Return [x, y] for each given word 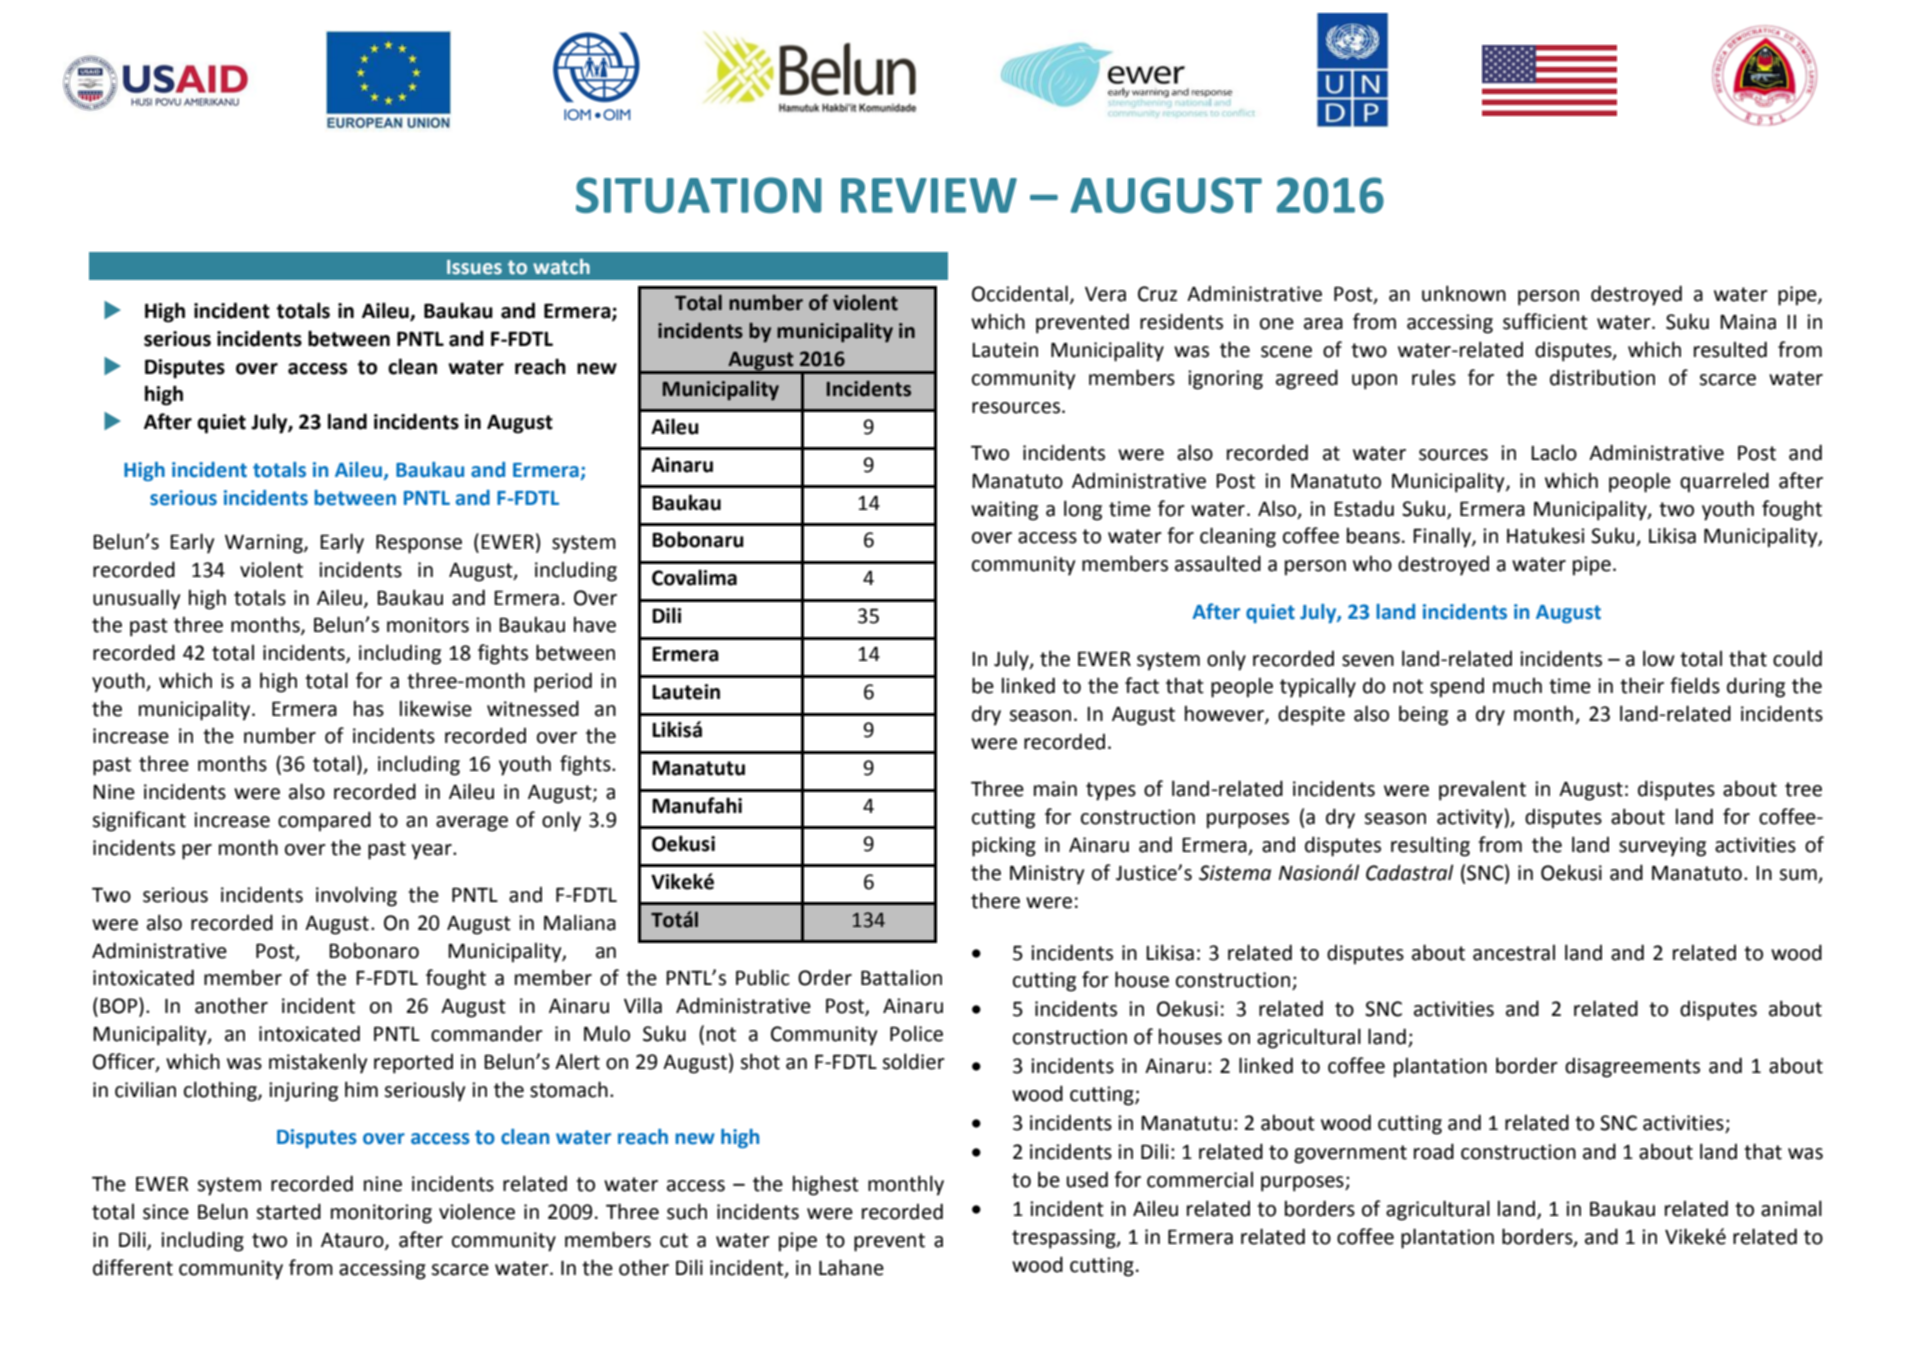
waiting [1004, 511]
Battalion [901, 978]
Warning [265, 544]
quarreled [1724, 482]
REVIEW [929, 195]
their [1642, 685]
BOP [120, 1006]
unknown [1464, 293]
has [369, 709]
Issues [474, 267]
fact [1142, 685]
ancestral [1514, 953]
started [288, 1211]
